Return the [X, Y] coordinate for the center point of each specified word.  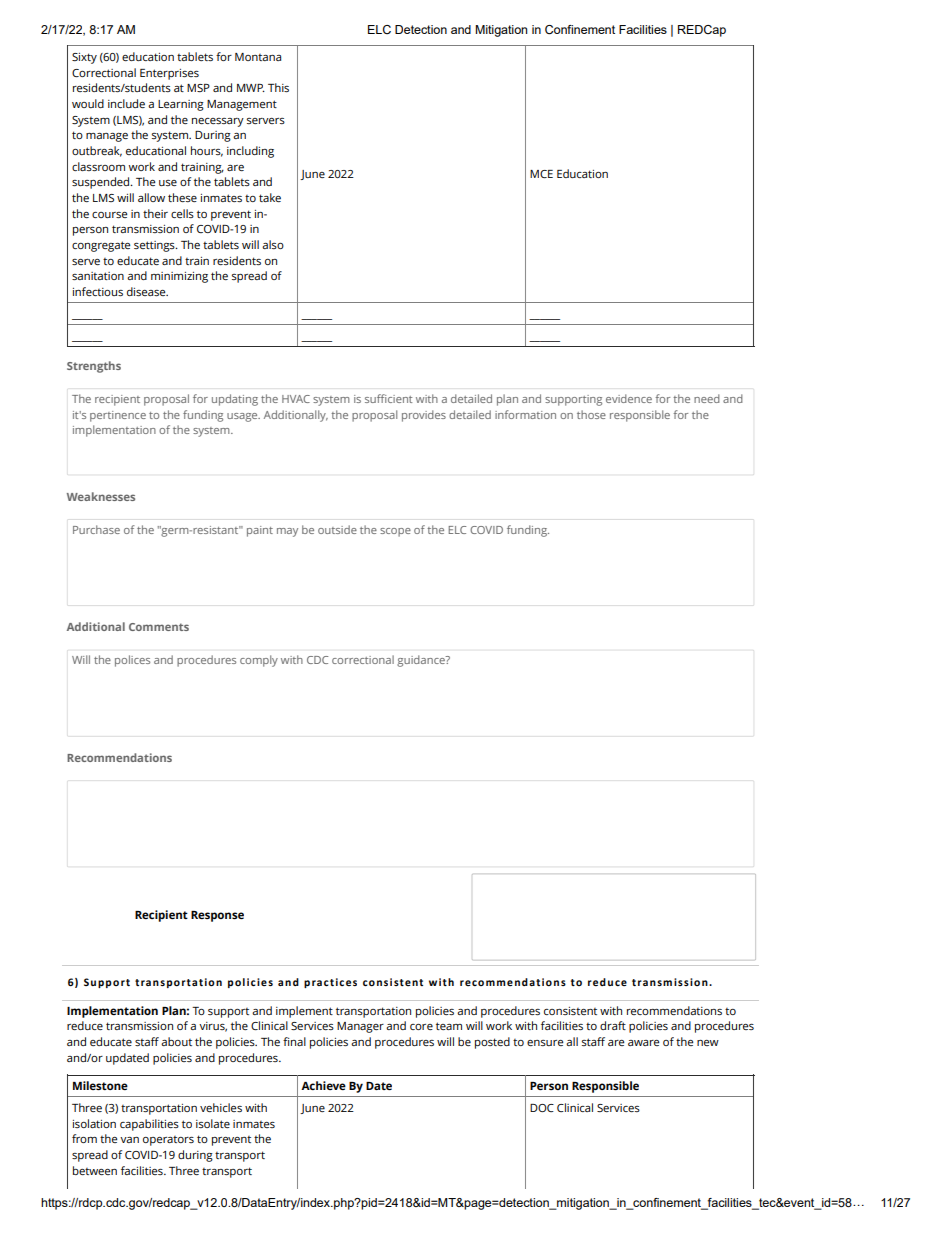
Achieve [323, 1085]
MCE [541, 174]
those [591, 414]
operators [168, 1141]
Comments [159, 627]
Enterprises [169, 74]
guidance [422, 661]
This [278, 87]
